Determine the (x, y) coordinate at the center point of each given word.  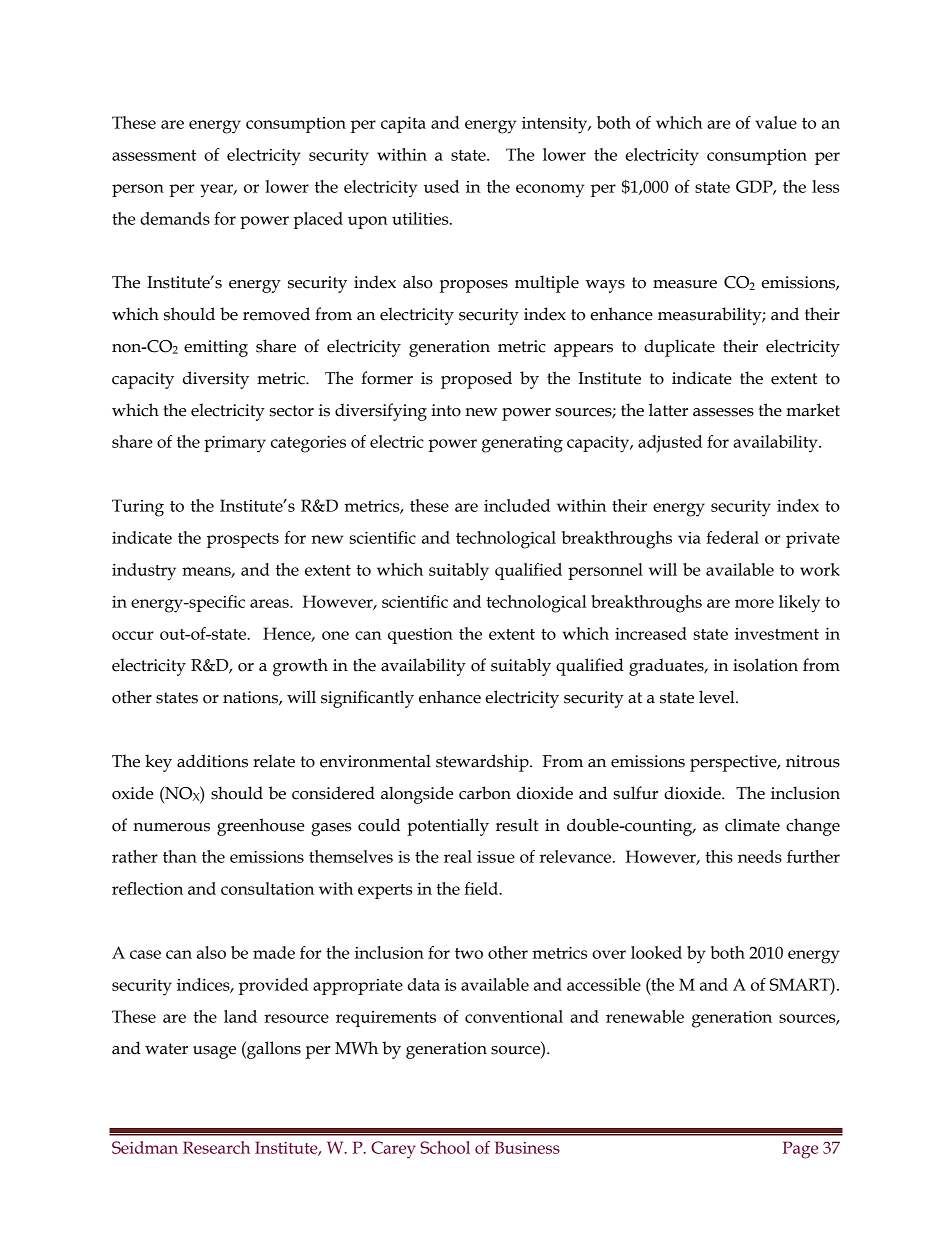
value (776, 122)
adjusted (670, 443)
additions (212, 761)
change (813, 827)
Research (216, 1147)
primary (235, 444)
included (517, 505)
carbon (485, 793)
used (441, 186)
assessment (154, 155)
